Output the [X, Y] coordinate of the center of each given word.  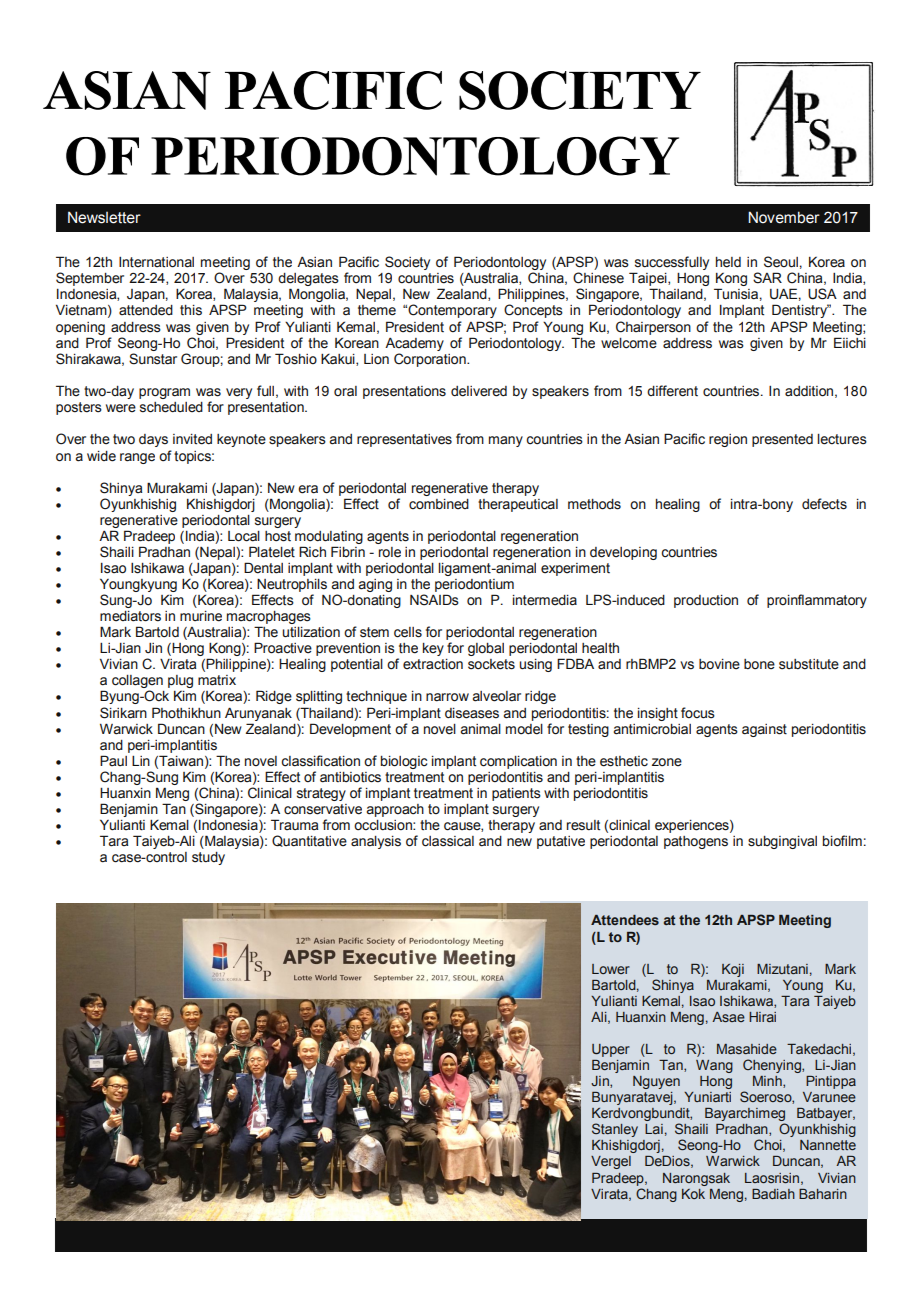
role [390, 552]
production [706, 601]
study [208, 858]
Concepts [533, 311]
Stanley [615, 1130]
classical [448, 841]
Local [244, 536]
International [156, 262]
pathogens [696, 842]
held [728, 262]
